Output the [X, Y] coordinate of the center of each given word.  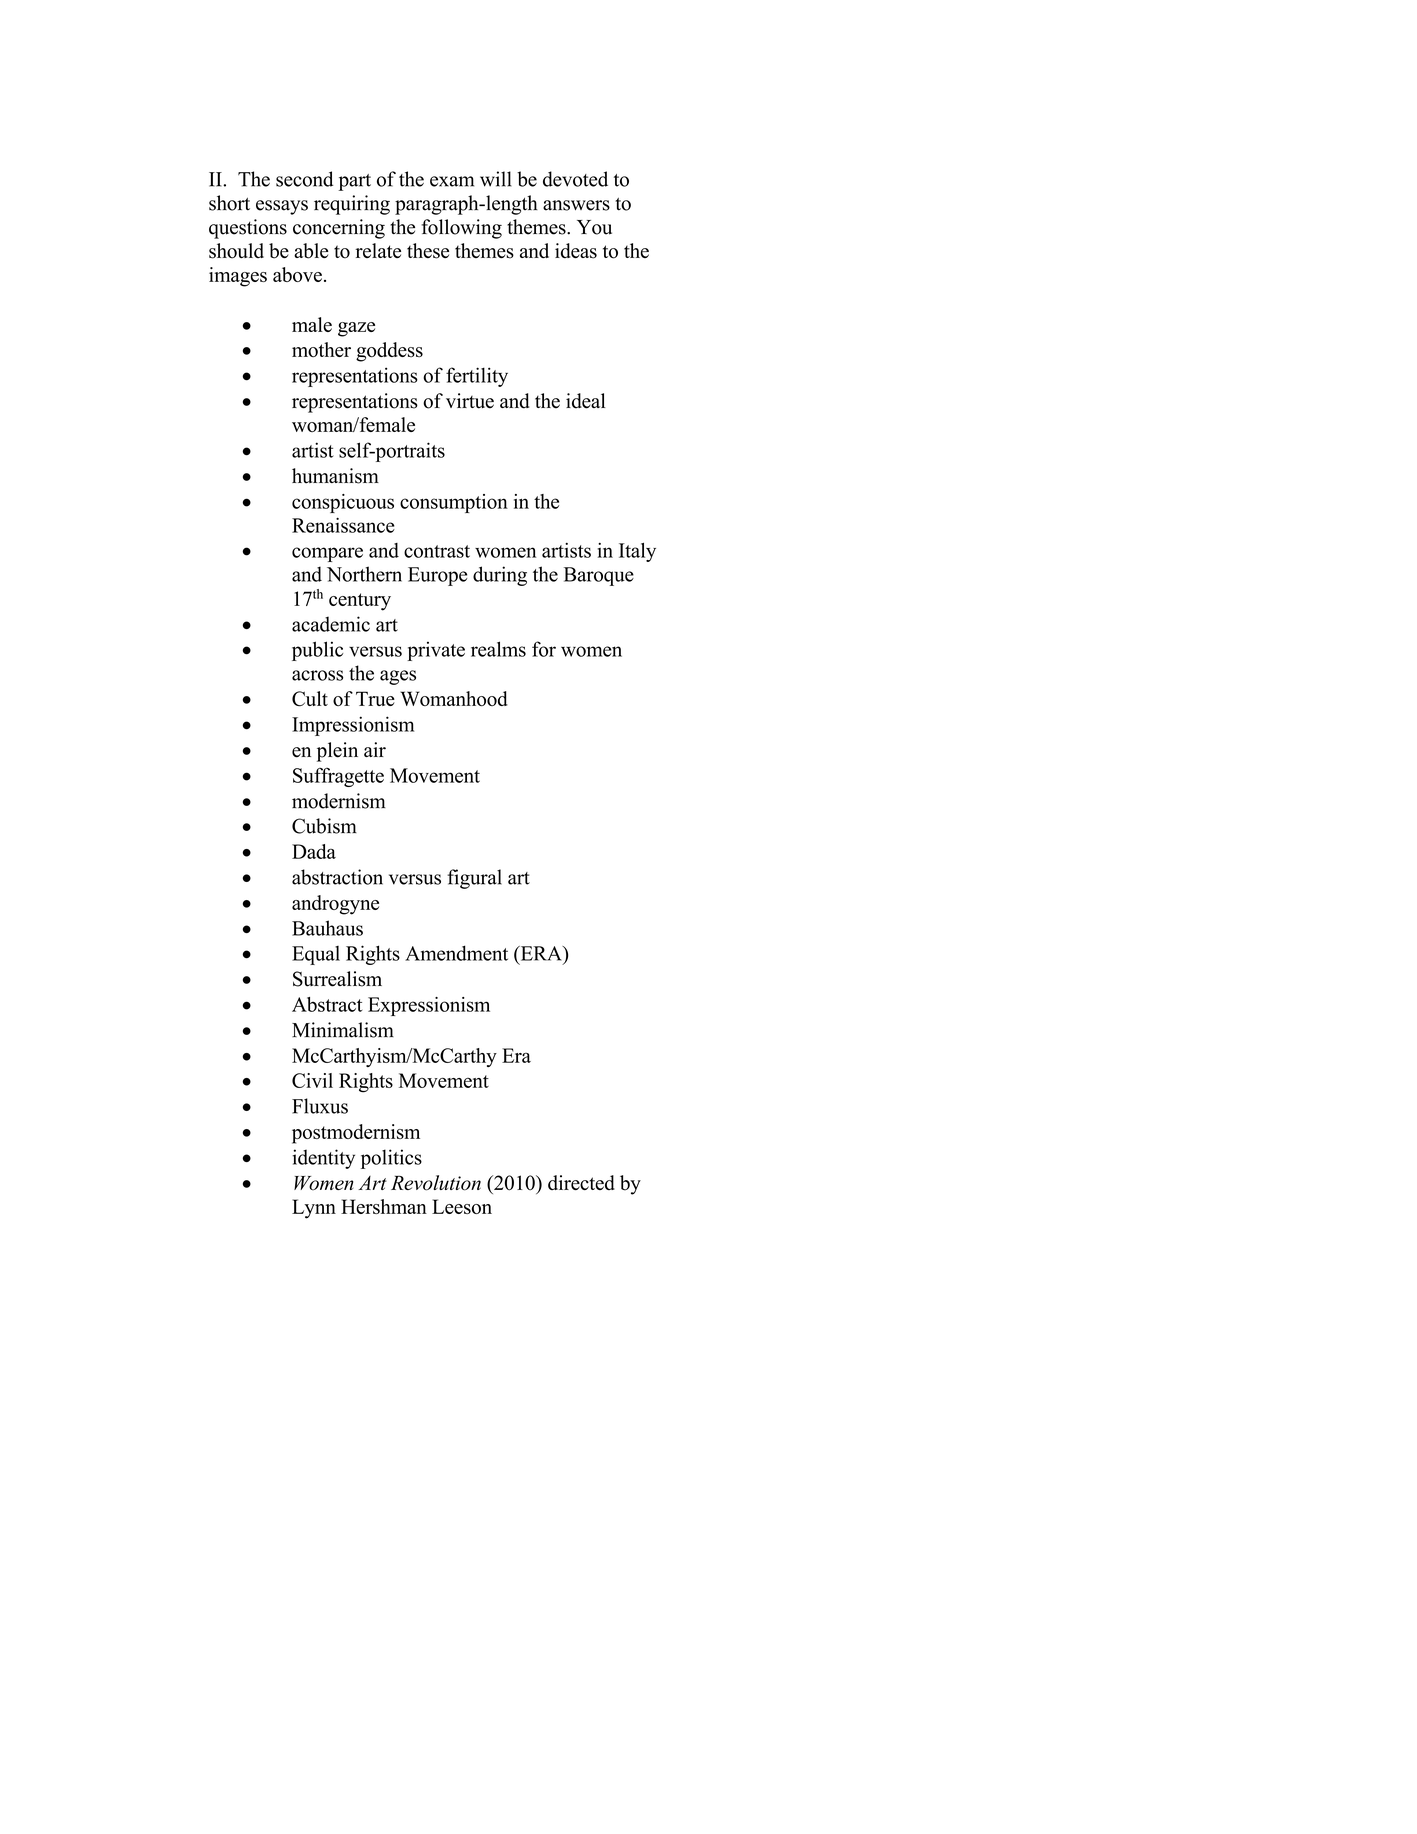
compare [327, 554]
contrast [437, 551]
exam [452, 181]
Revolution [436, 1183]
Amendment [456, 953]
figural [474, 879]
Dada [314, 851]
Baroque [599, 576]
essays [282, 207]
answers [576, 205]
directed [581, 1182]
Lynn [314, 1209]
